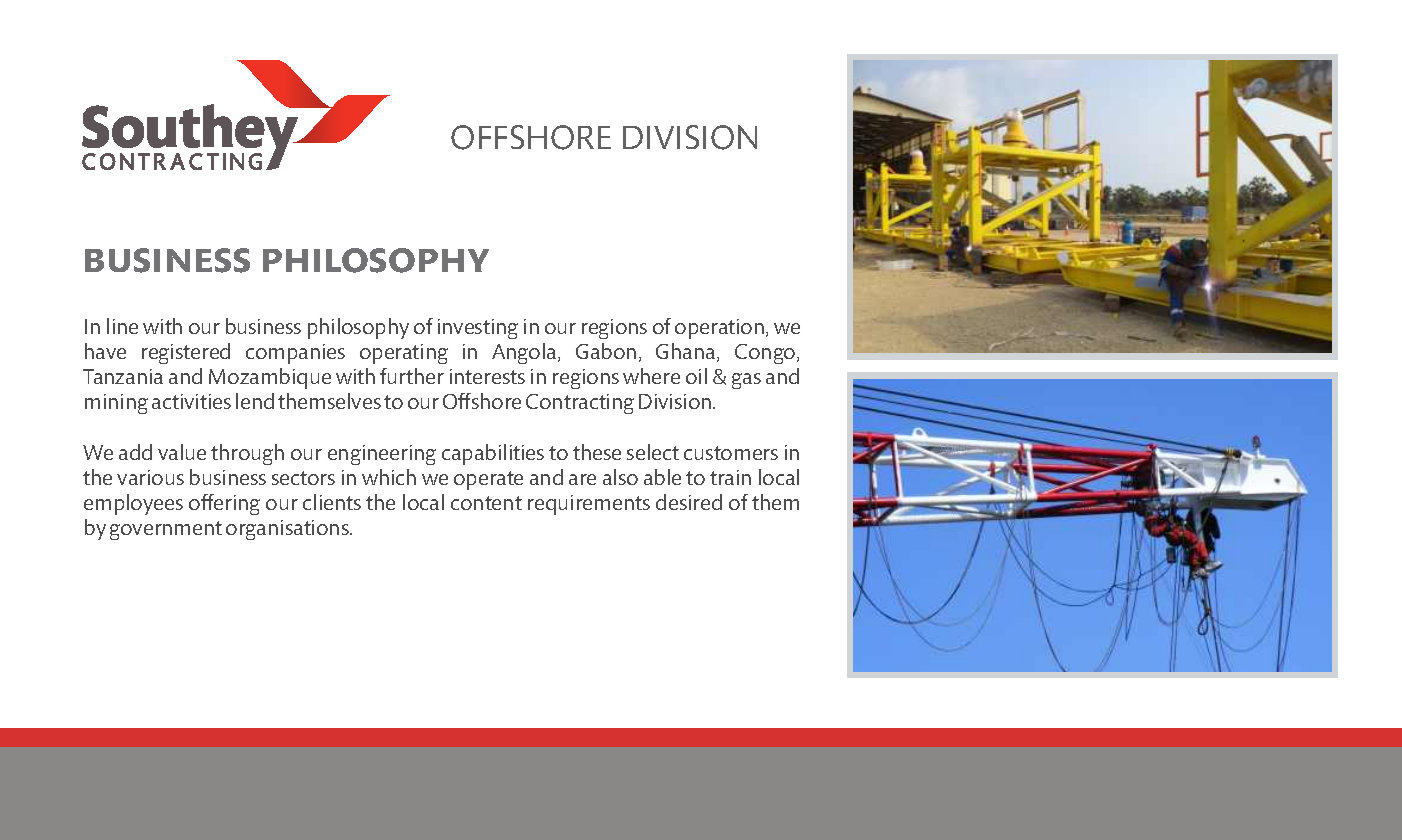  Describe the element at coordinates (653, 452) in the page. I see `select` at that location.
